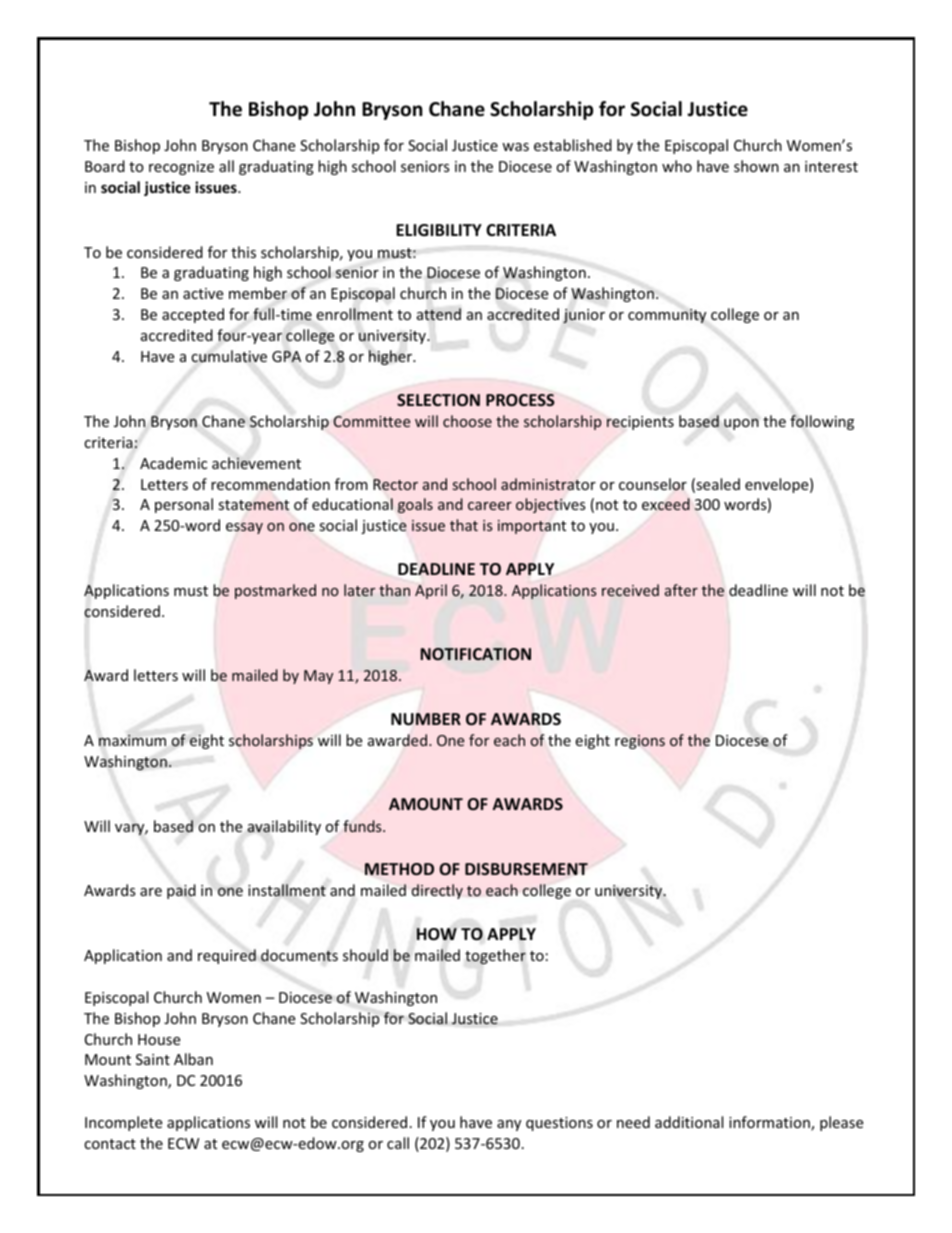  Describe the element at coordinates (123, 1123) in the screenshot. I see `Incomplete` at that location.
